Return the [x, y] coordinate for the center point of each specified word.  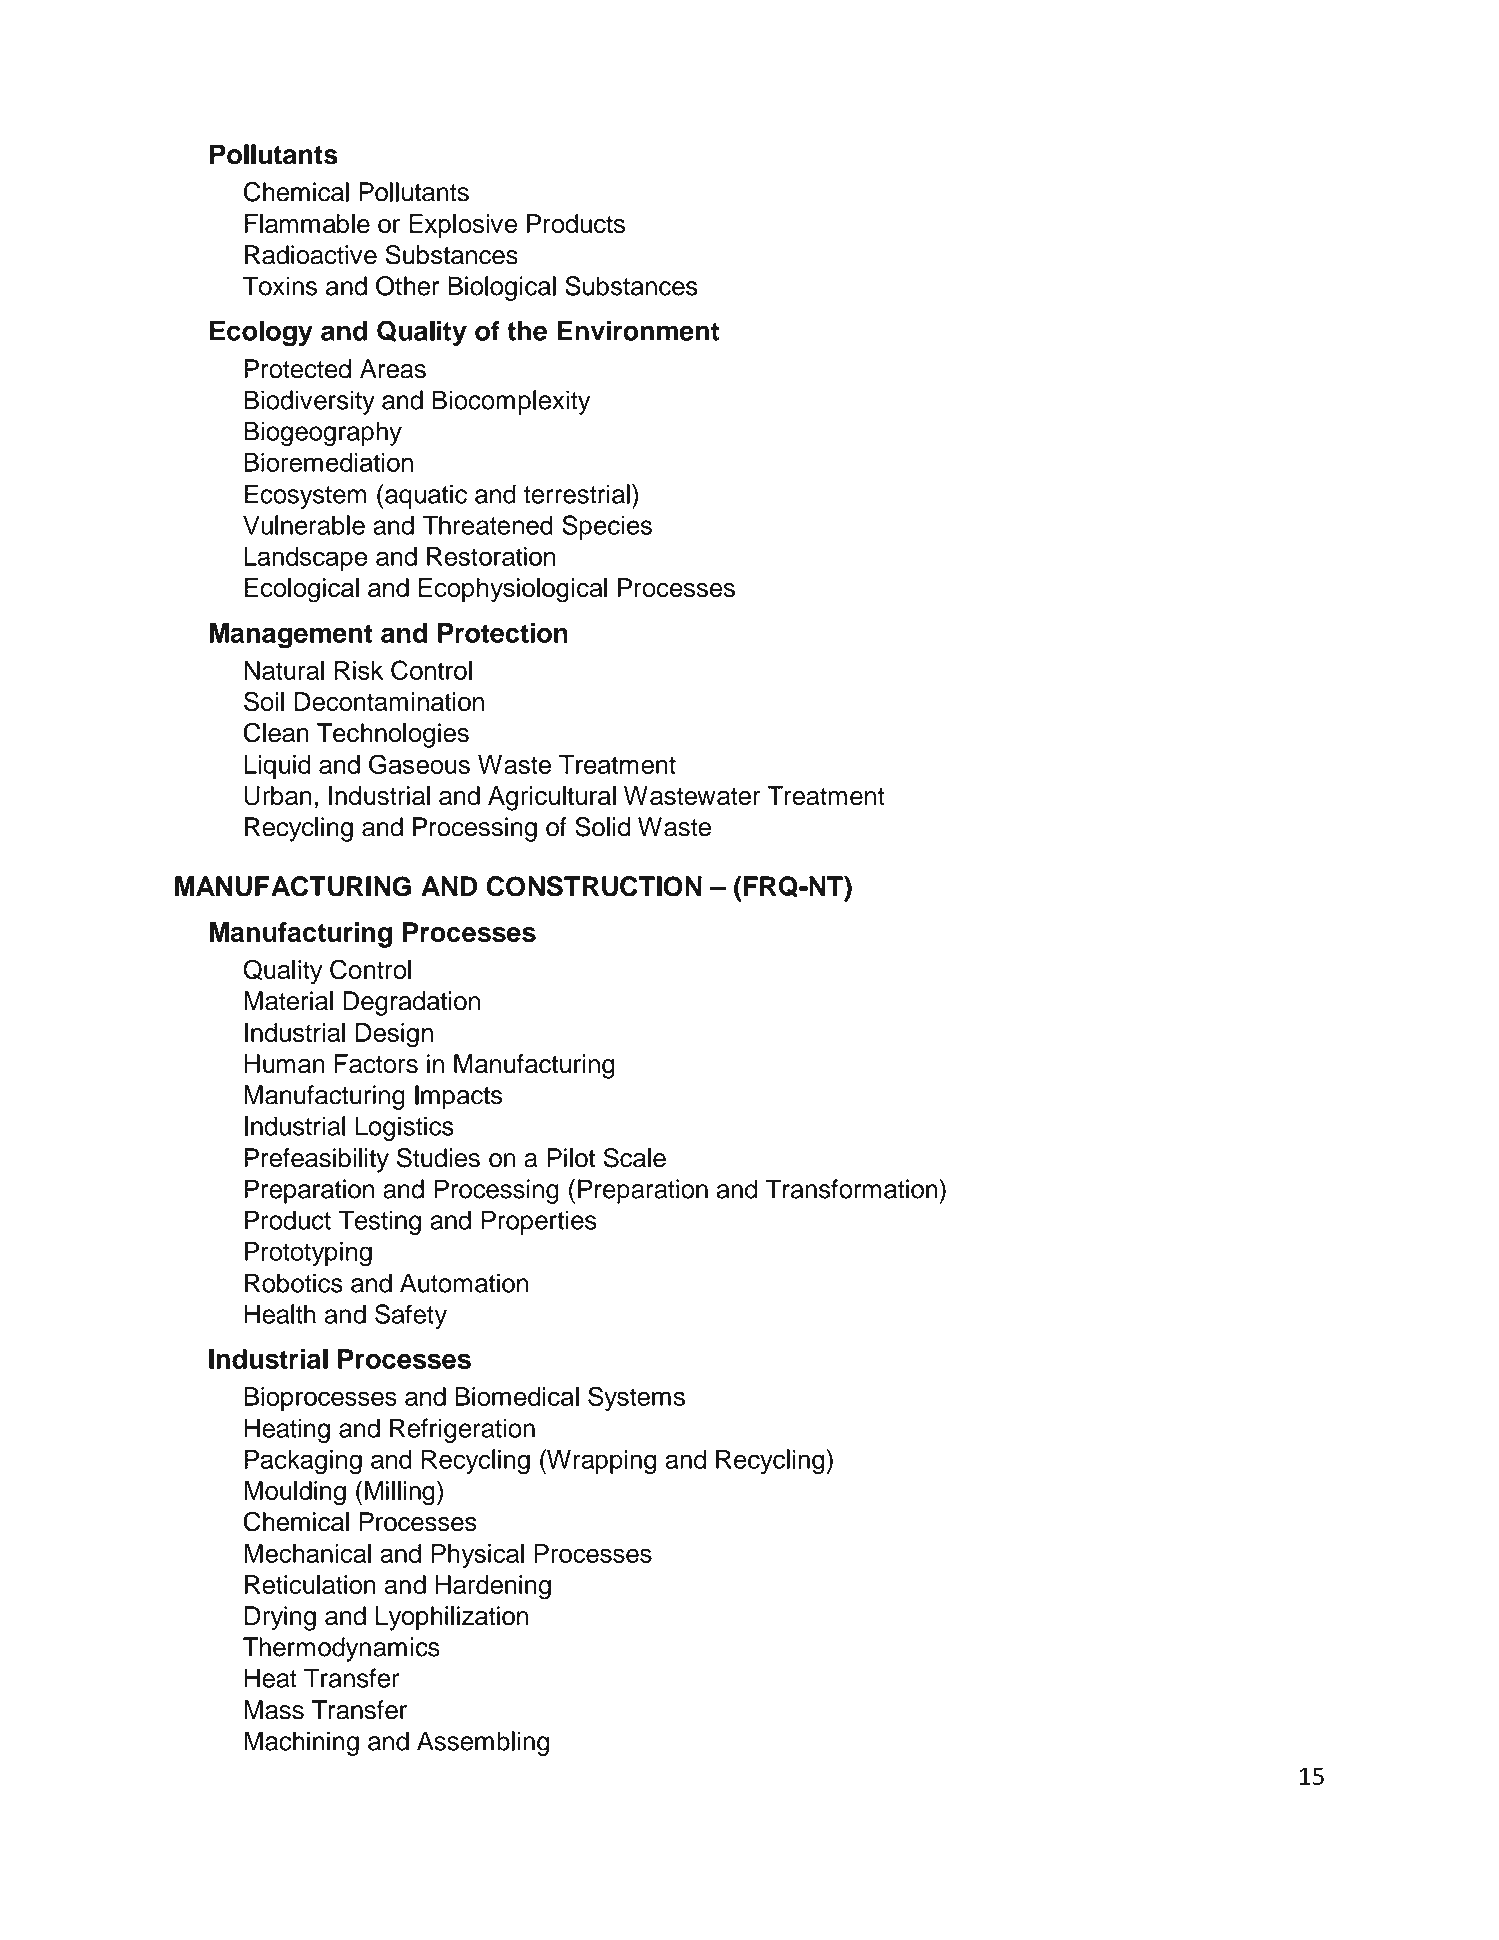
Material [288, 1001]
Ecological [302, 590]
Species [607, 527]
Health [280, 1314]
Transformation [853, 1189]
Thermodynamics [341, 1649]
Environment [638, 330]
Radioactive [311, 255]
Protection [503, 633]
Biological [502, 288]
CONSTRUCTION [594, 886]
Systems [636, 1398]
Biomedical [517, 1396]
